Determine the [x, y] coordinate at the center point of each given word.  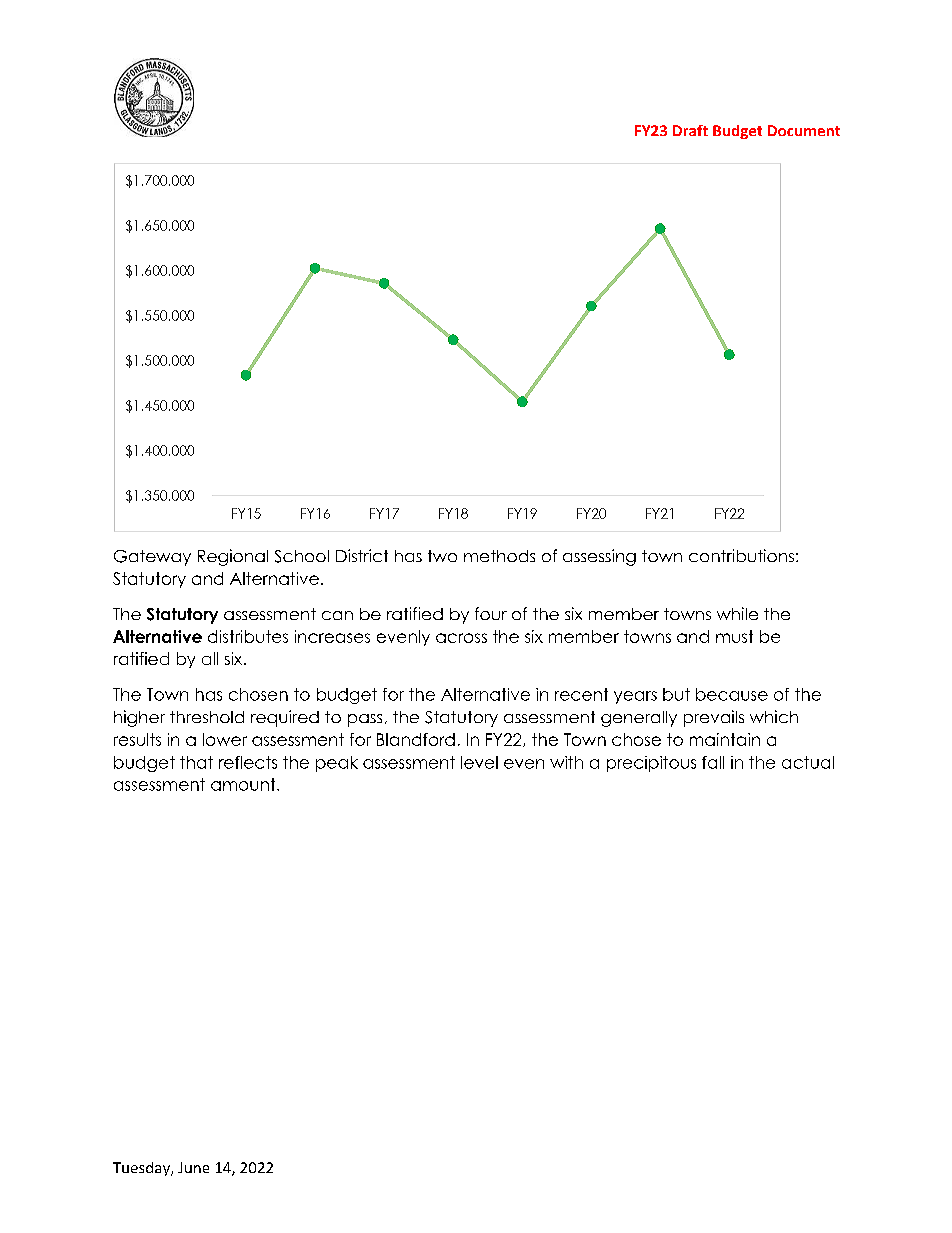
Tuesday [142, 1169]
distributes [248, 636]
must [734, 636]
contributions [741, 555]
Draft [690, 130]
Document [804, 130]
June [193, 1167]
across [461, 638]
